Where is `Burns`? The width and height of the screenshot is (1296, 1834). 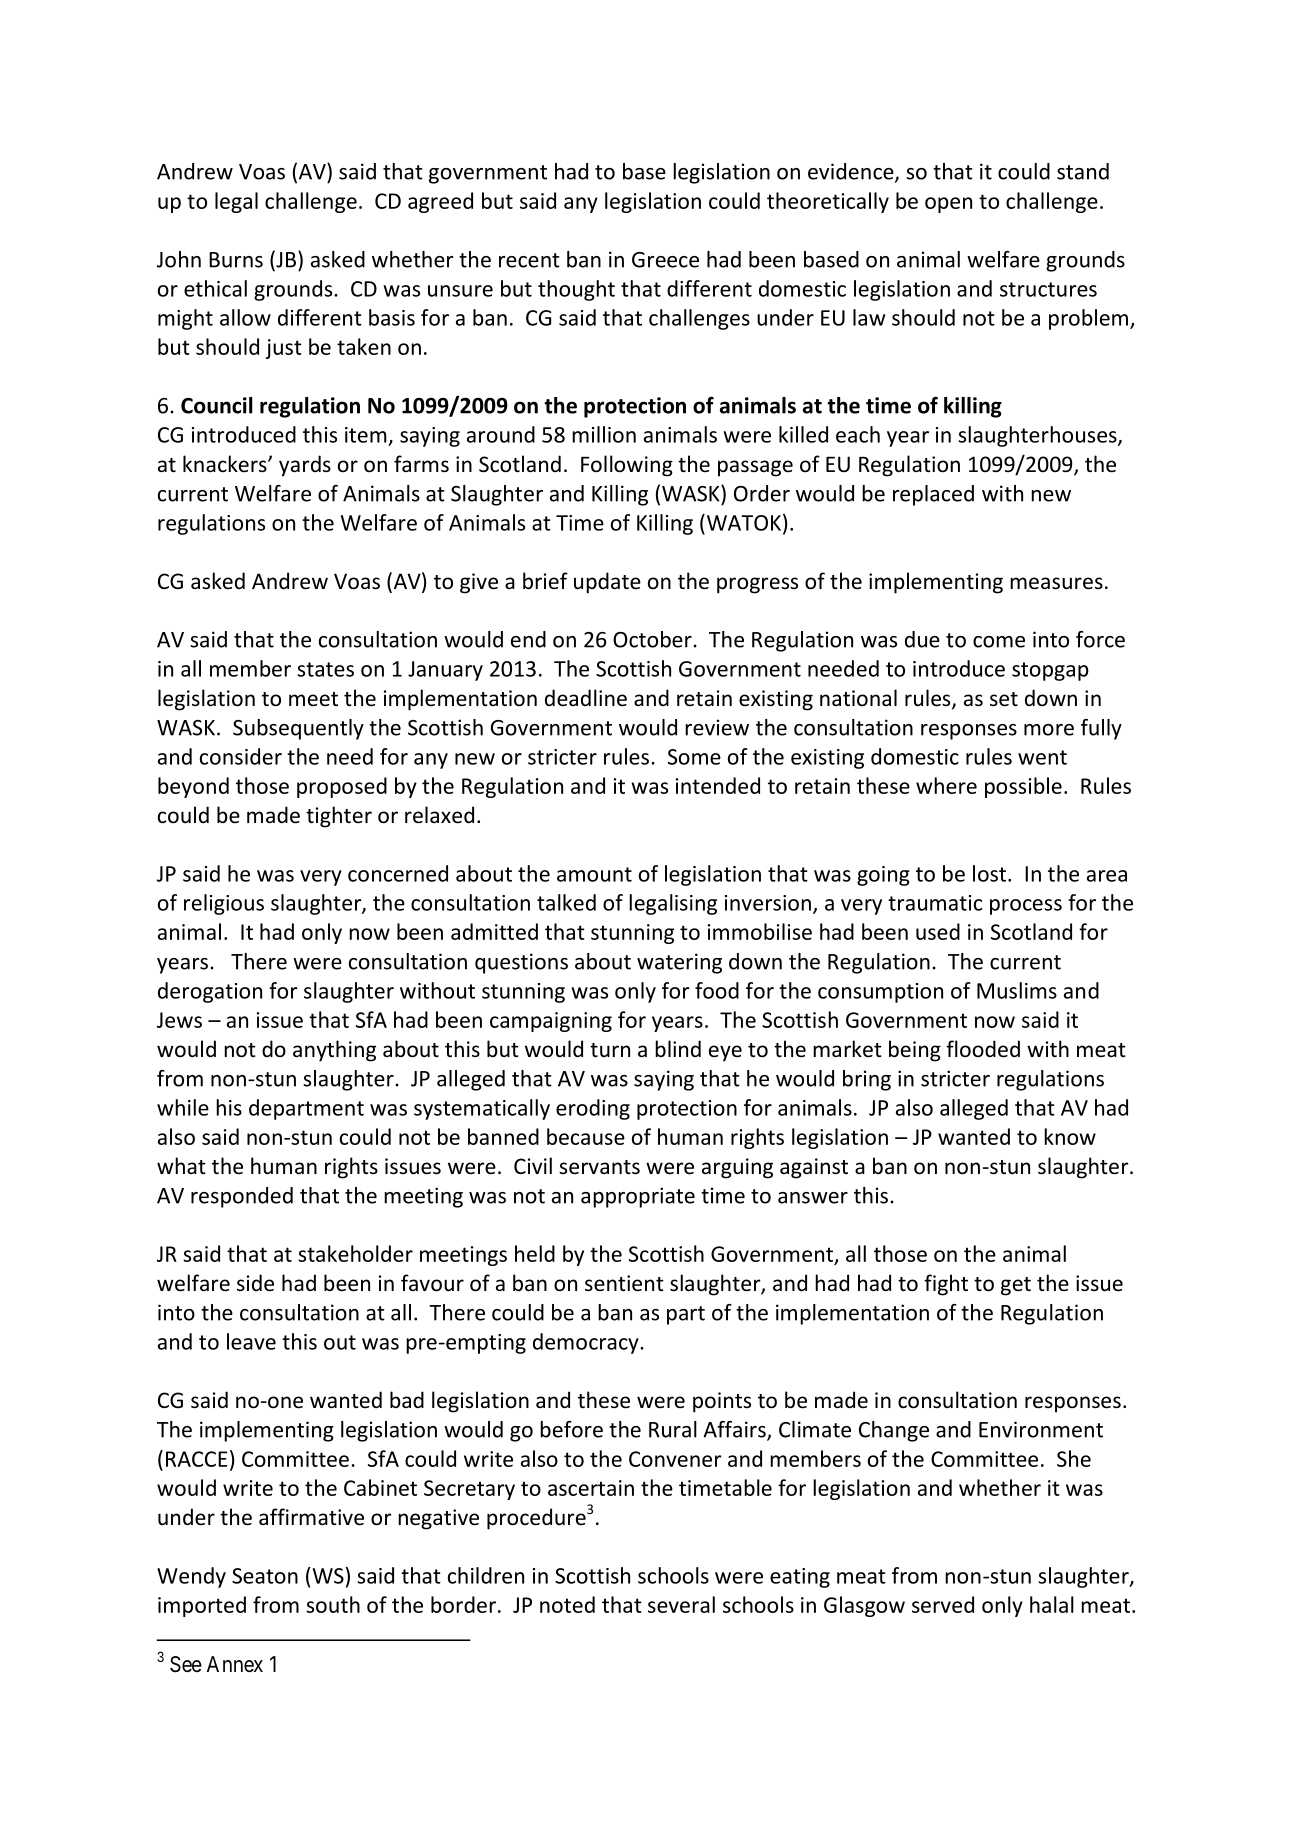 Burns is located at coordinates (236, 260).
